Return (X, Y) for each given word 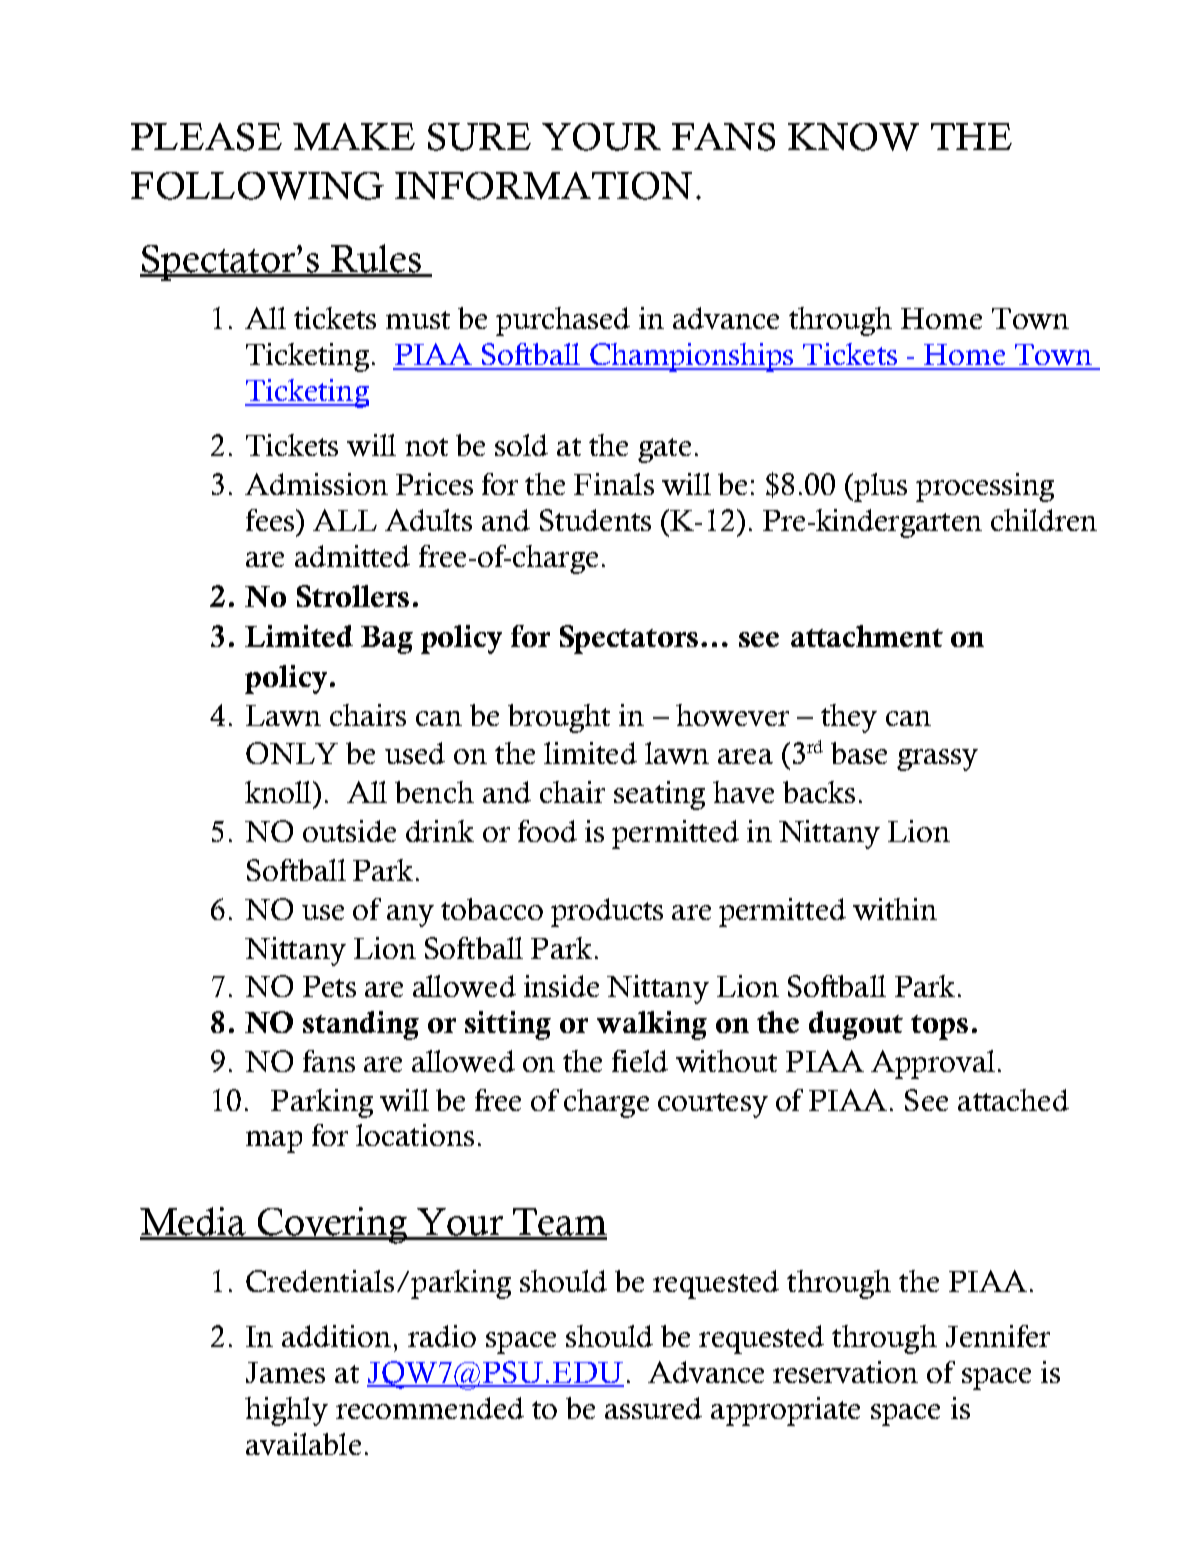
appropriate (785, 1411)
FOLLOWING (257, 186)
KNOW (853, 137)
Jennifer (998, 1336)
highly (286, 1411)
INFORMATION (543, 186)
